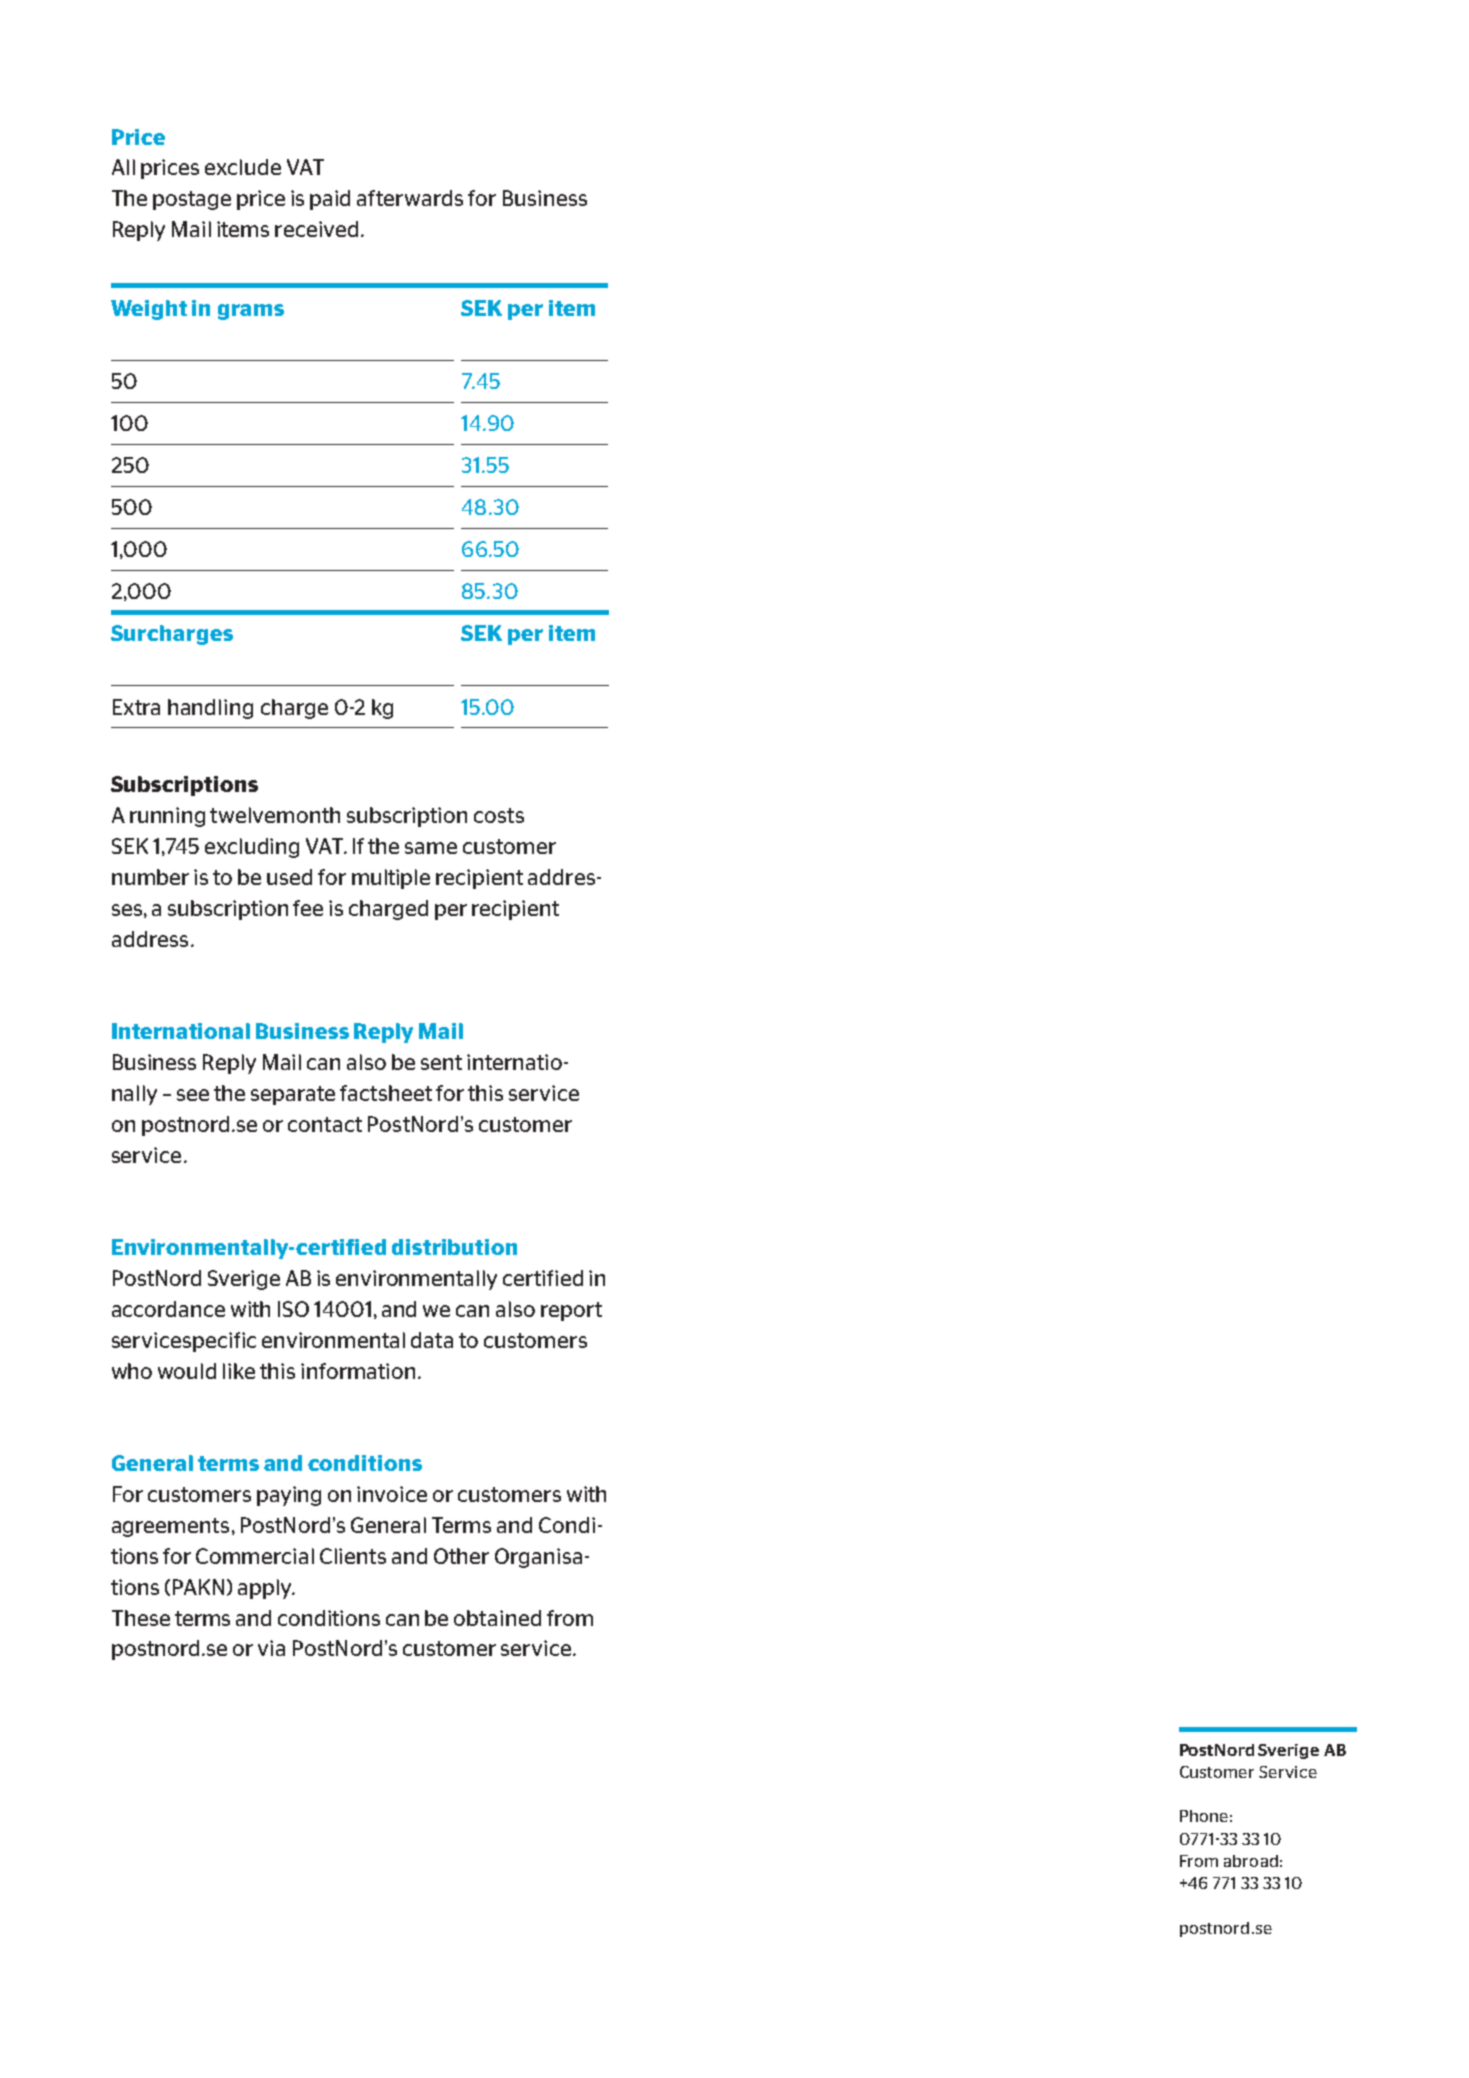 The width and height of the document is (1469, 2078). I want to click on paid, so click(330, 200).
